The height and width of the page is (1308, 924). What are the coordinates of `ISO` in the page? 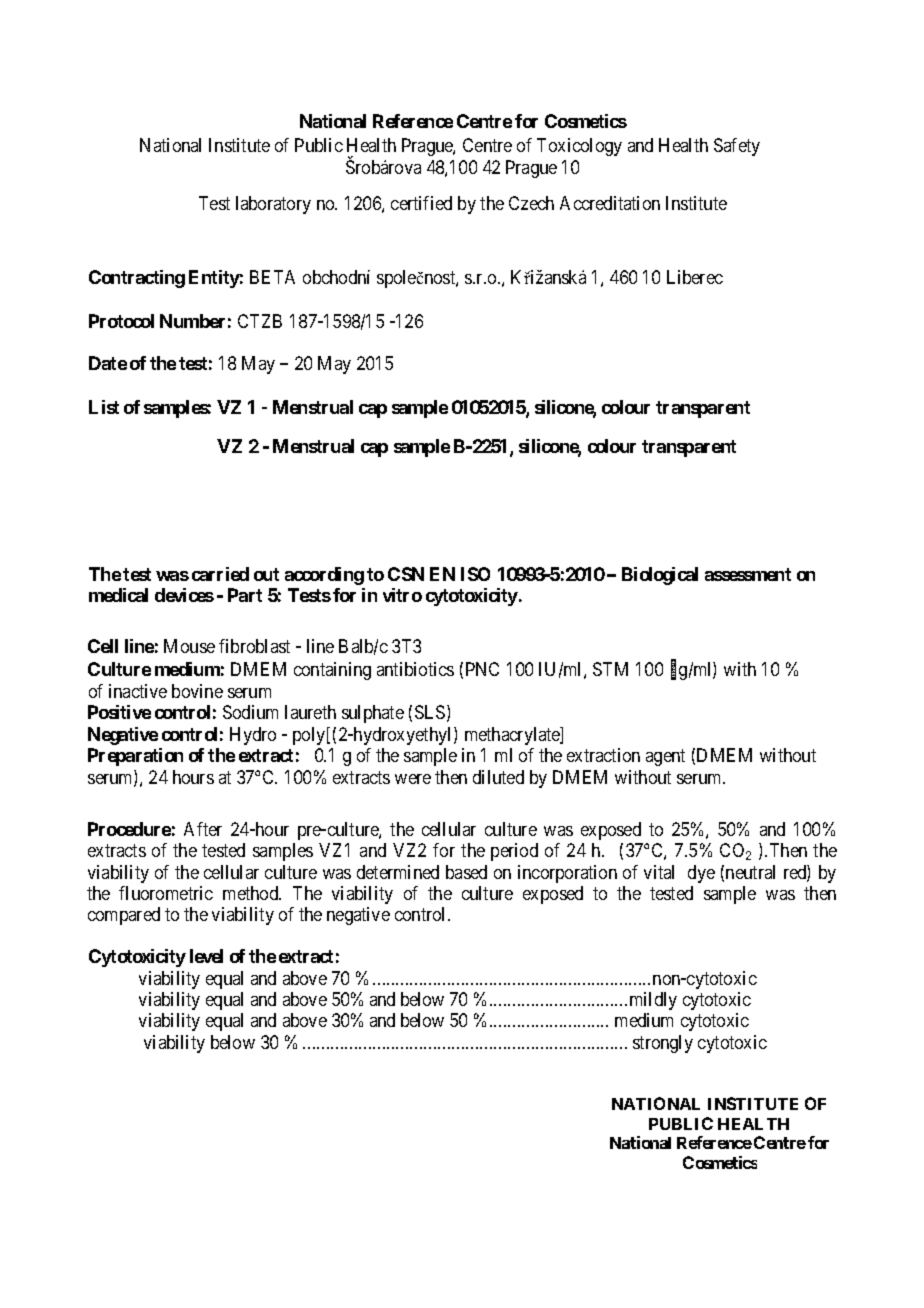 It's located at (475, 574).
